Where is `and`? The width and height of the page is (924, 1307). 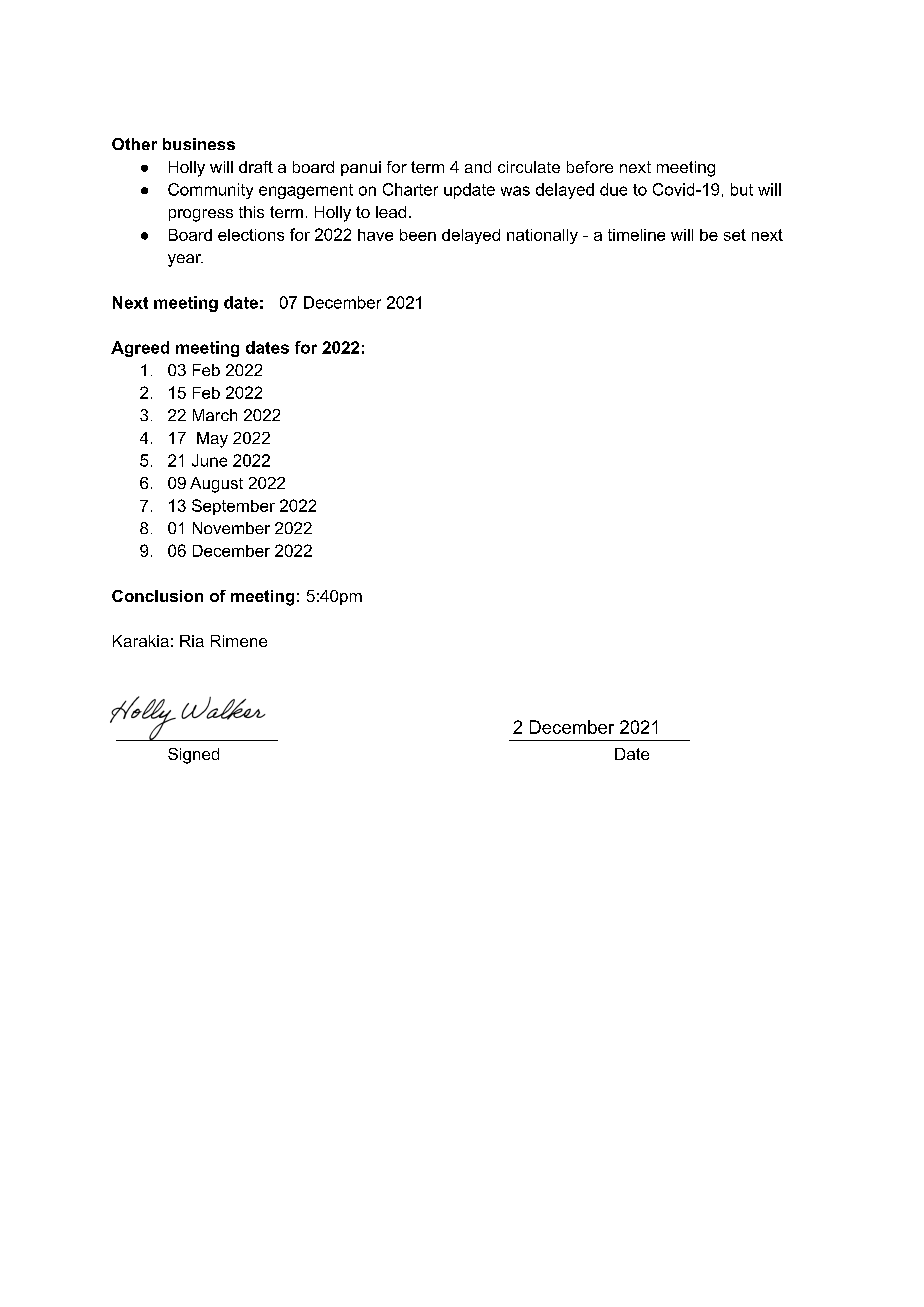 and is located at coordinates (478, 167).
